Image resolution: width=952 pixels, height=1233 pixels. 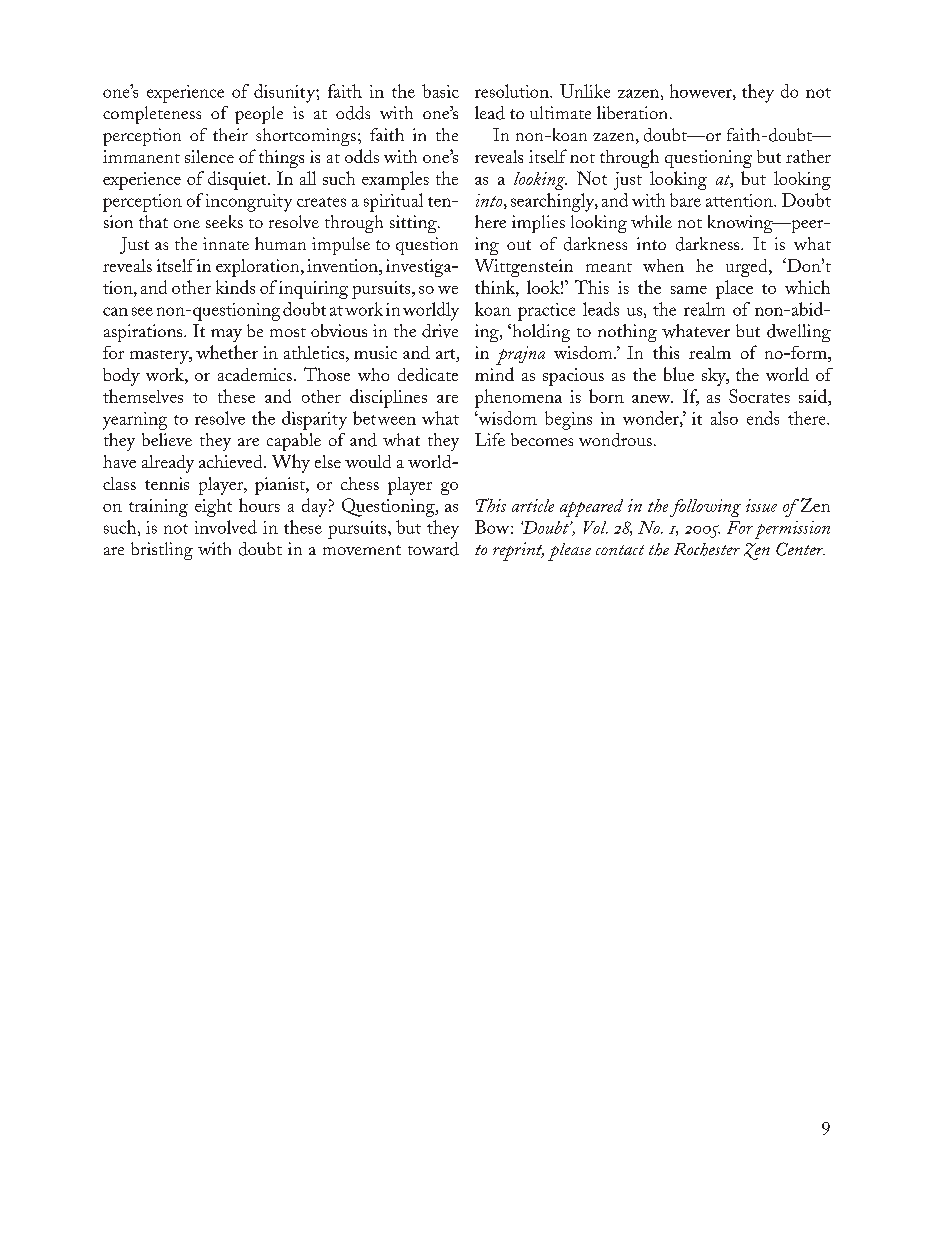 What do you see at coordinates (799, 333) in the page?
I see `dwelling` at bounding box center [799, 333].
